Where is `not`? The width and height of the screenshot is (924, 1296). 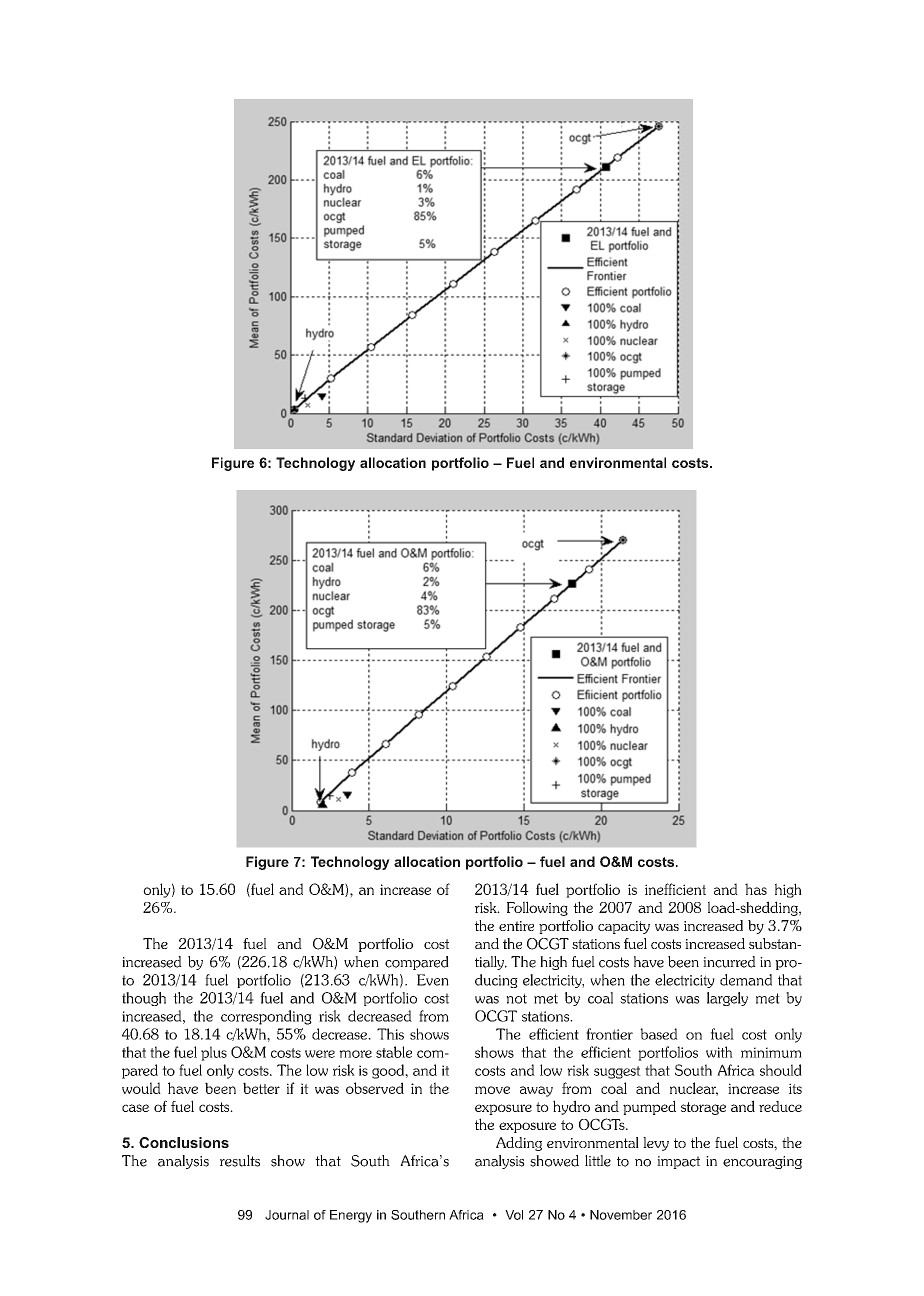
not is located at coordinates (516, 998).
